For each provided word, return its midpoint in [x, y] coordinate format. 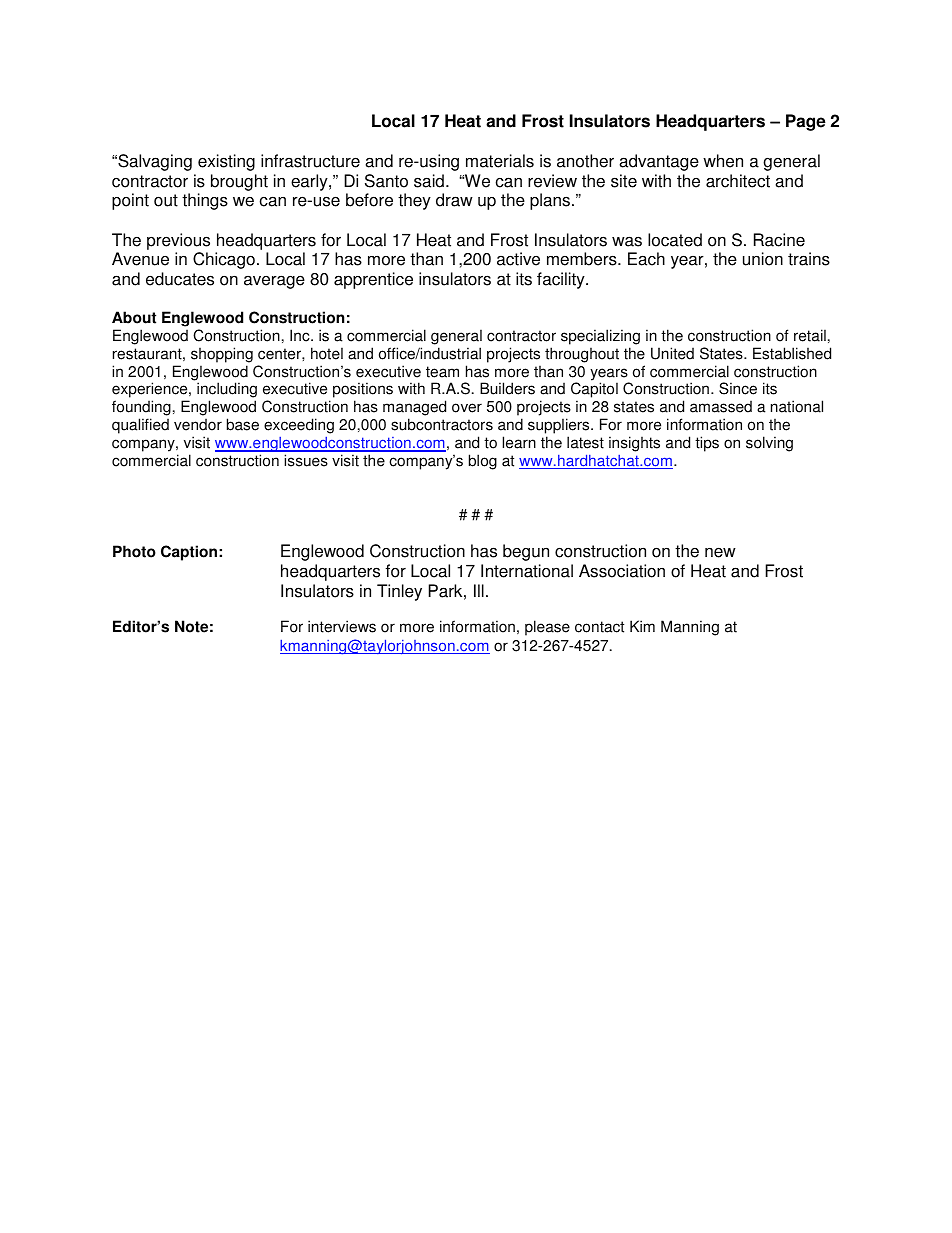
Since [738, 388]
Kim [642, 626]
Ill [479, 590]
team [442, 372]
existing [226, 162]
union [763, 259]
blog [483, 462]
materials [500, 161]
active [518, 259]
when [723, 161]
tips [707, 444]
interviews [342, 626]
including [227, 391]
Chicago [224, 260]
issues [306, 460]
